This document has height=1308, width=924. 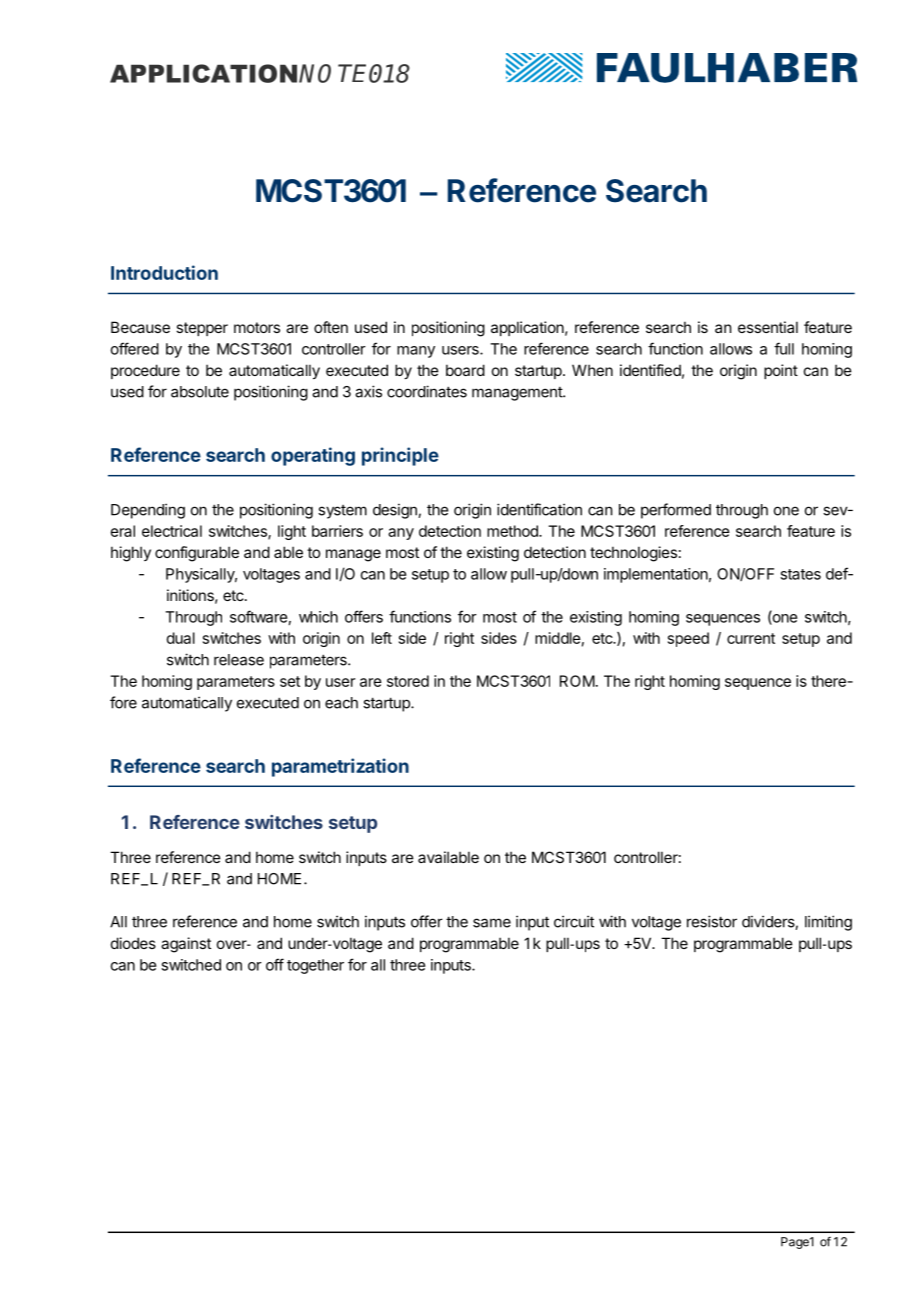 I want to click on each, so click(x=341, y=703).
